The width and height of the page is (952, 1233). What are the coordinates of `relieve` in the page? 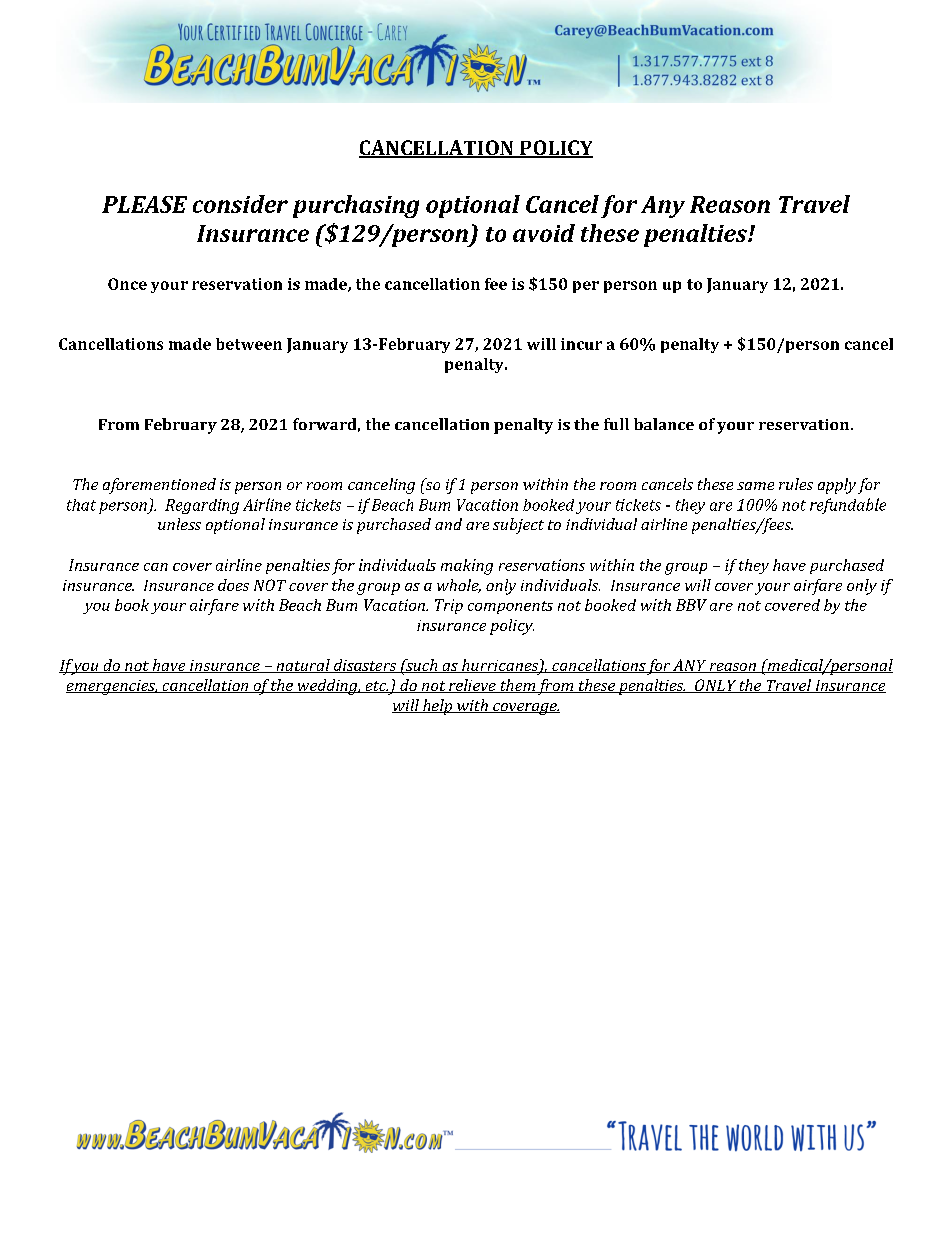 It's located at (472, 686).
